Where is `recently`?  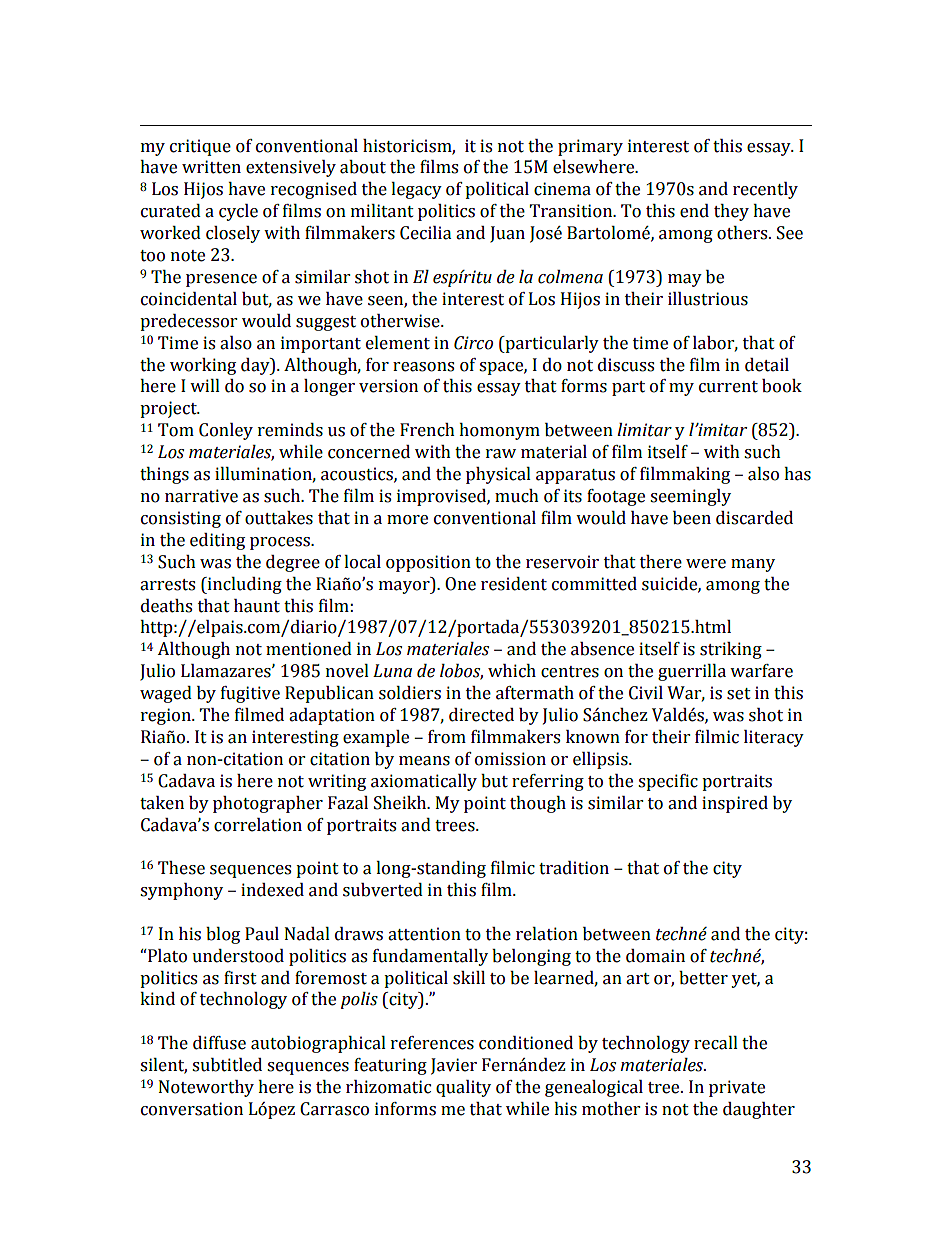 recently is located at coordinates (765, 190).
